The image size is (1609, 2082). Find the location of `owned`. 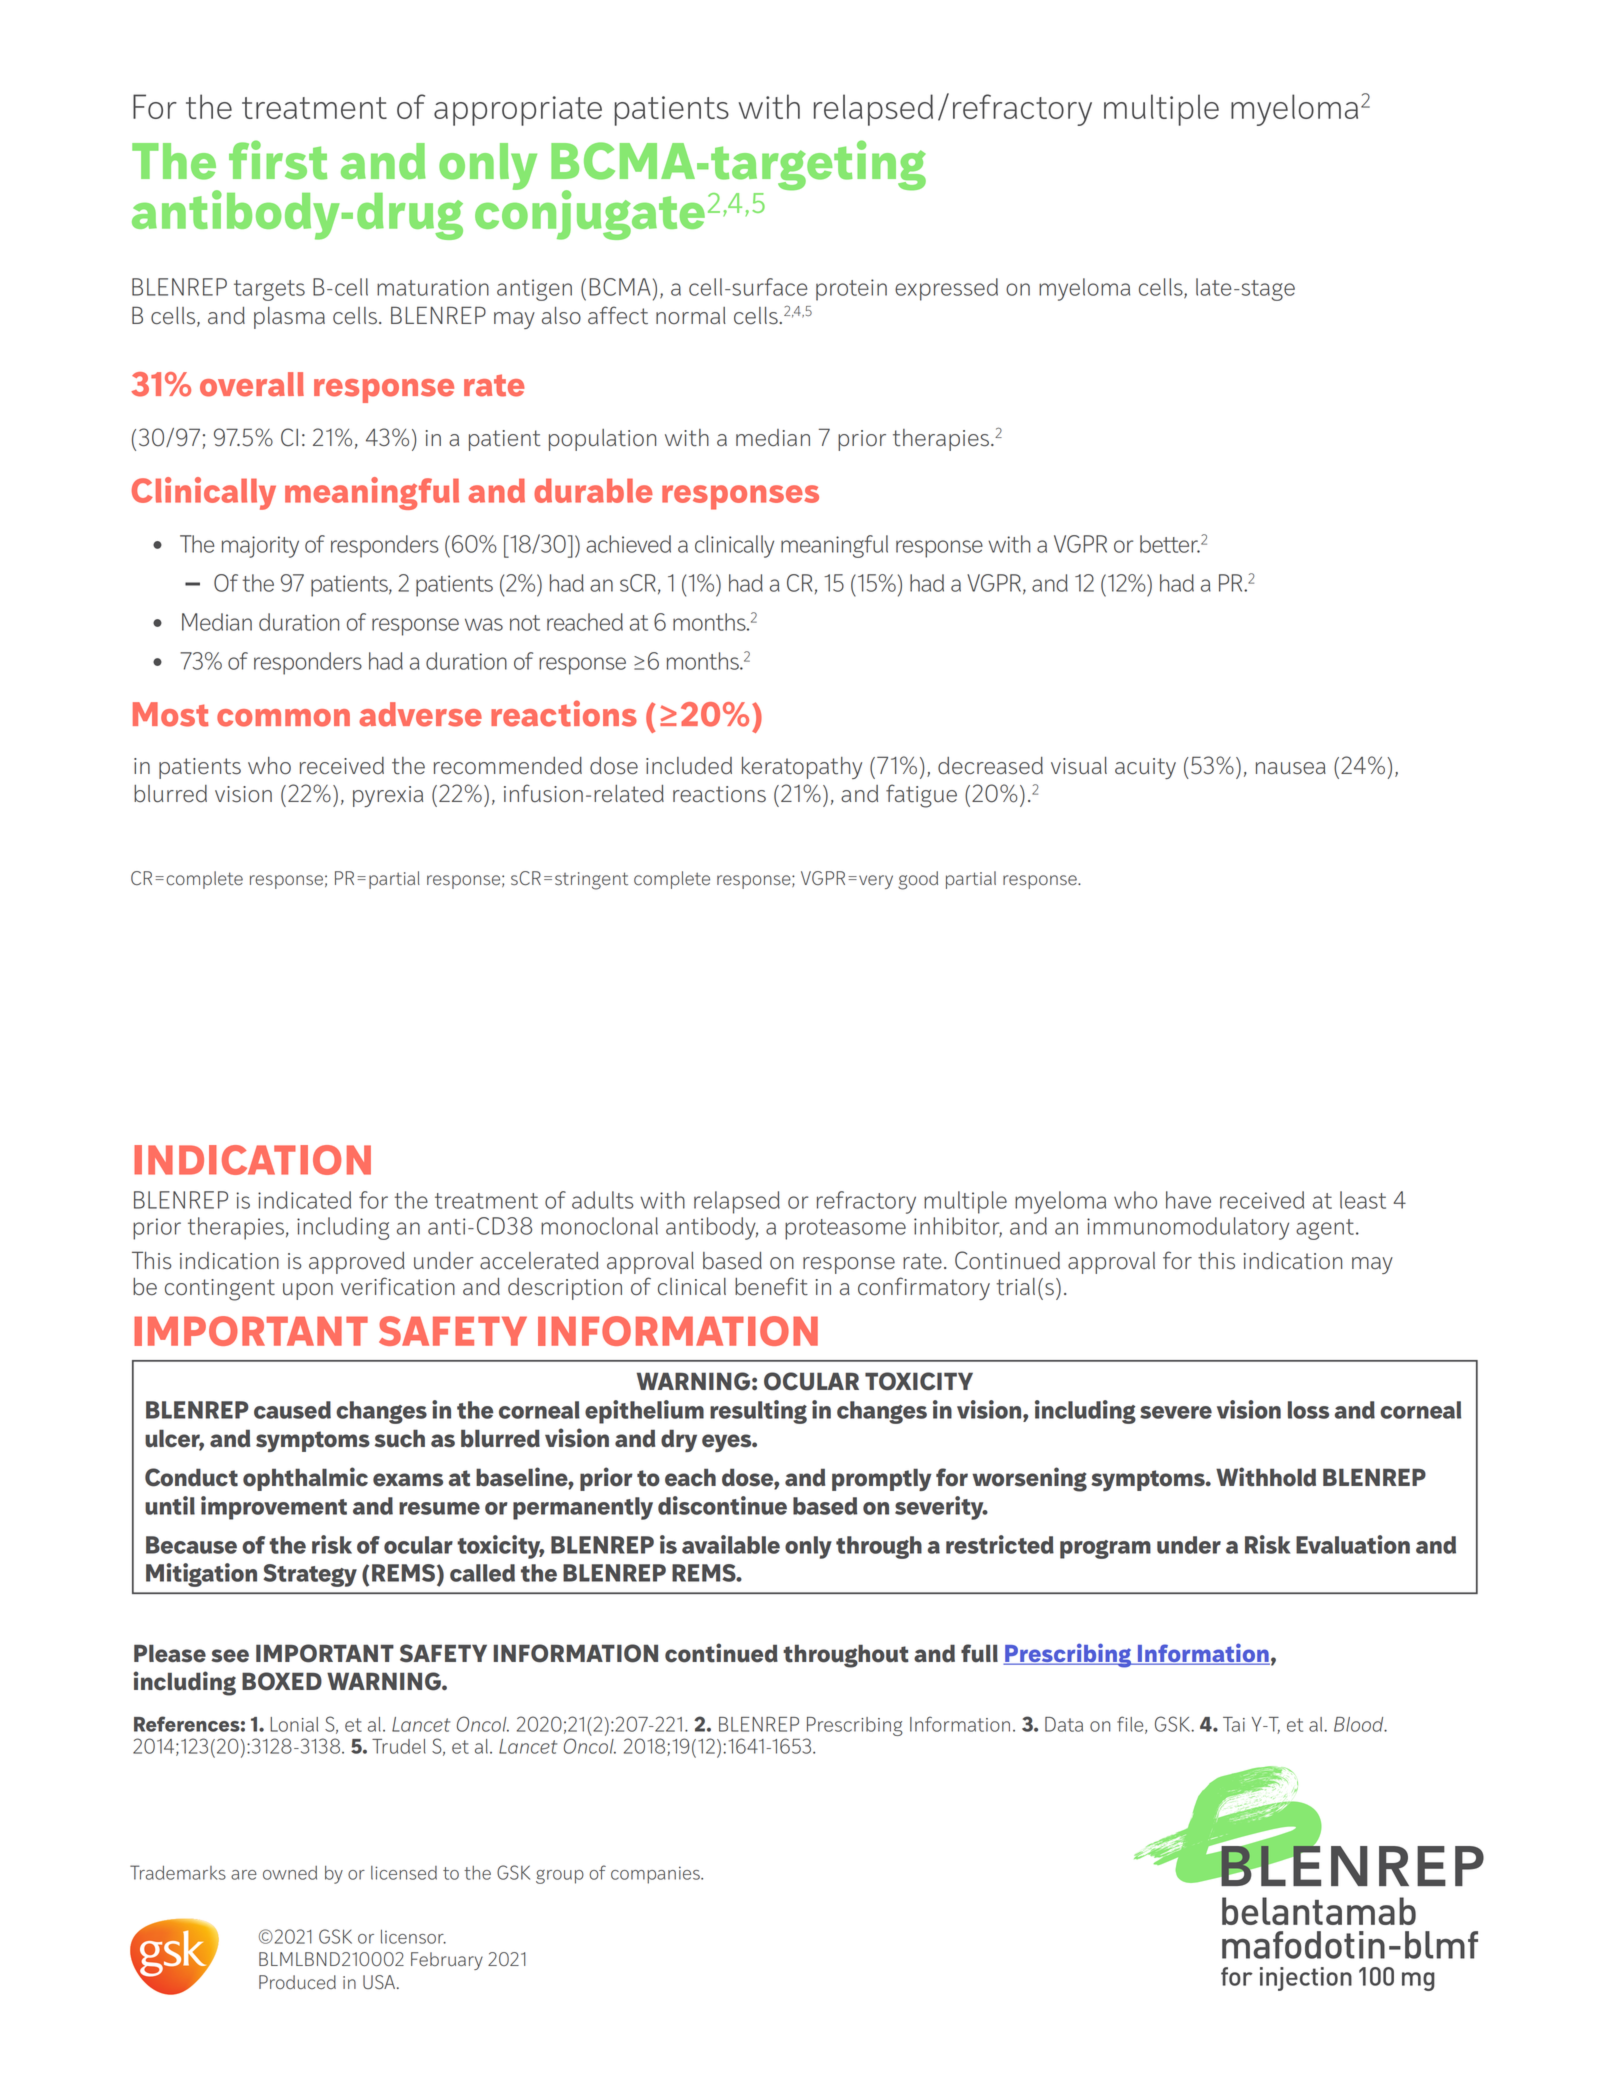

owned is located at coordinates (290, 1873).
